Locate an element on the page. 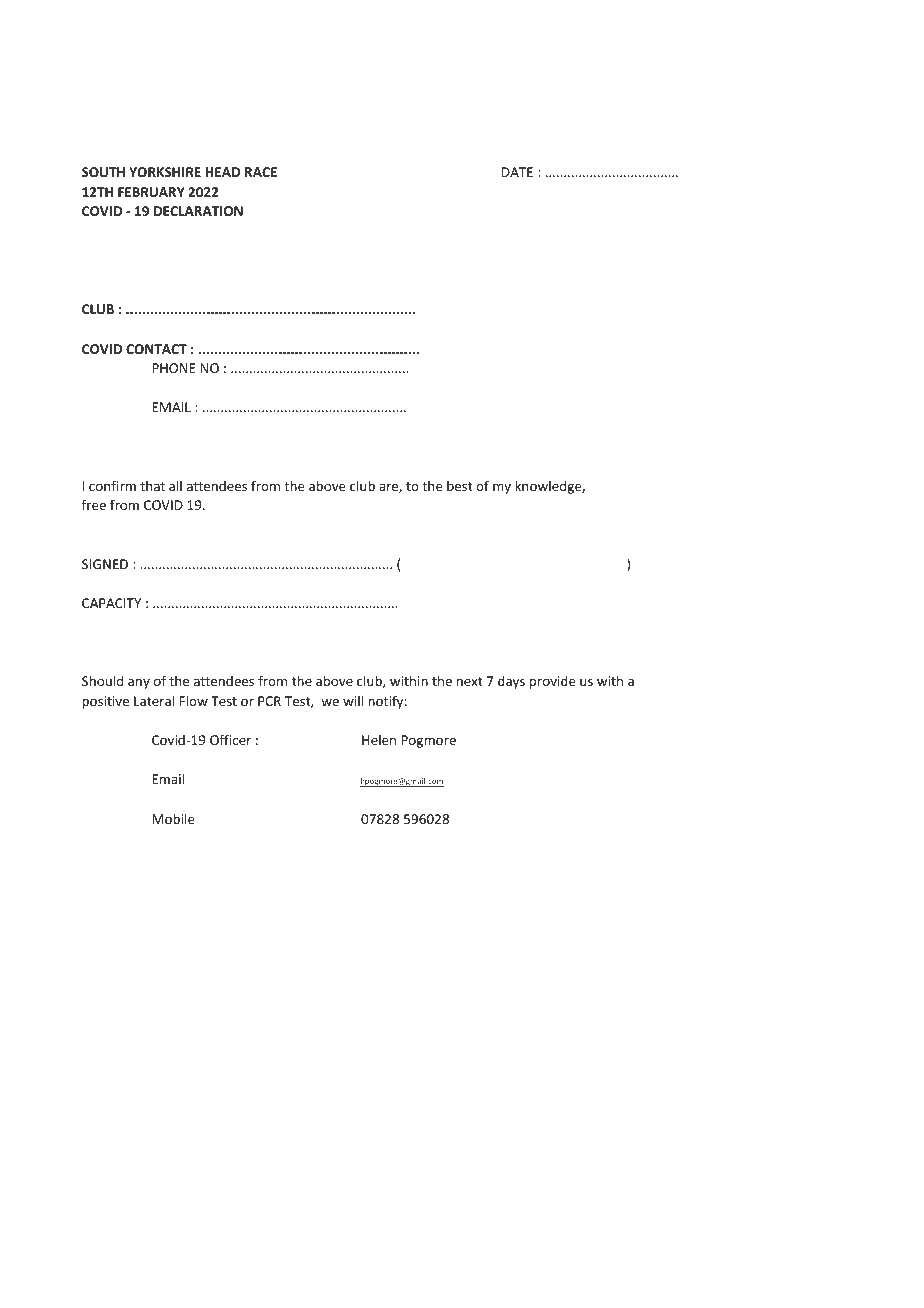  FEBRUARY is located at coordinates (151, 192).
